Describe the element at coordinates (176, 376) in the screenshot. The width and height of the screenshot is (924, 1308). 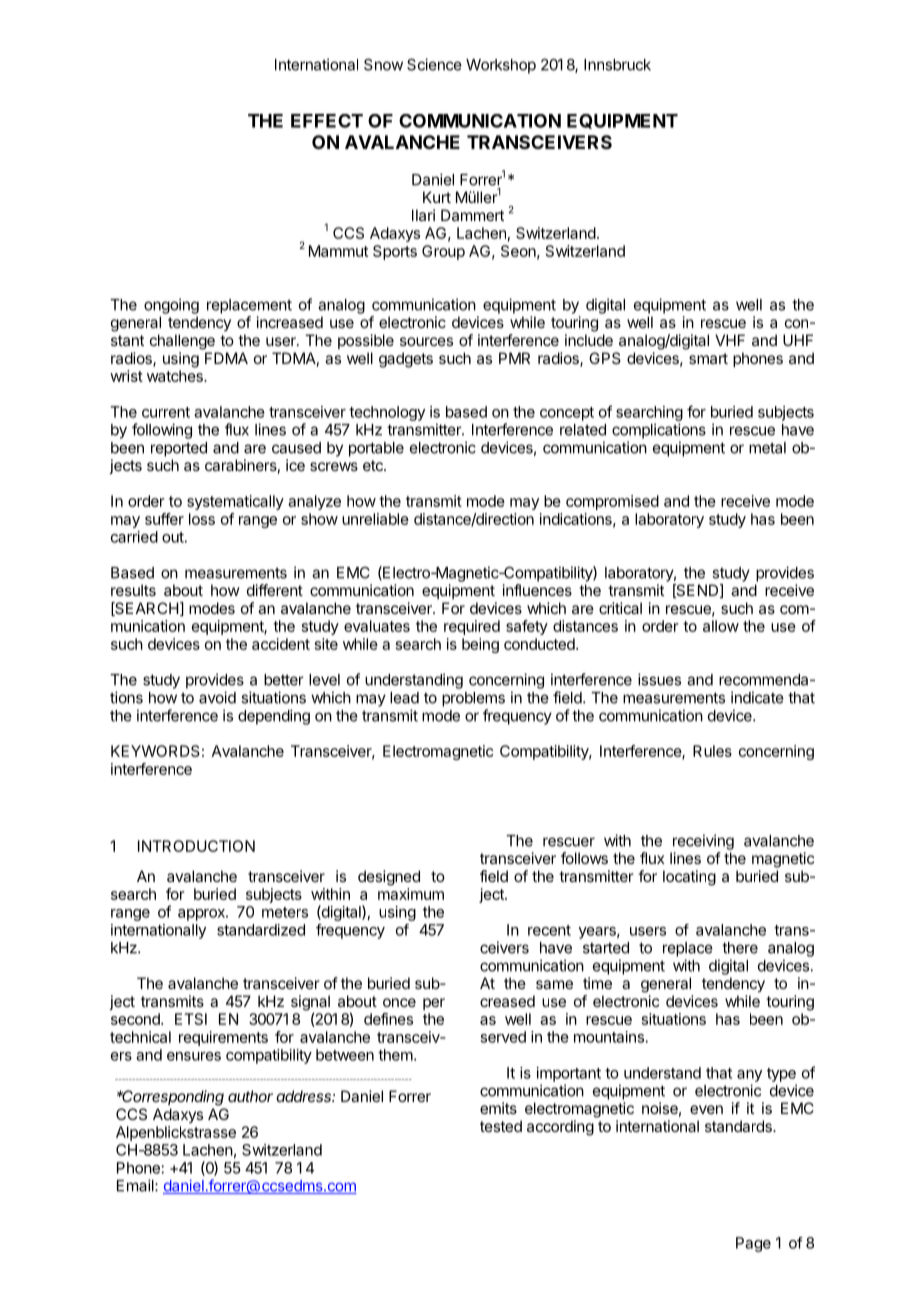
I see `watches` at that location.
